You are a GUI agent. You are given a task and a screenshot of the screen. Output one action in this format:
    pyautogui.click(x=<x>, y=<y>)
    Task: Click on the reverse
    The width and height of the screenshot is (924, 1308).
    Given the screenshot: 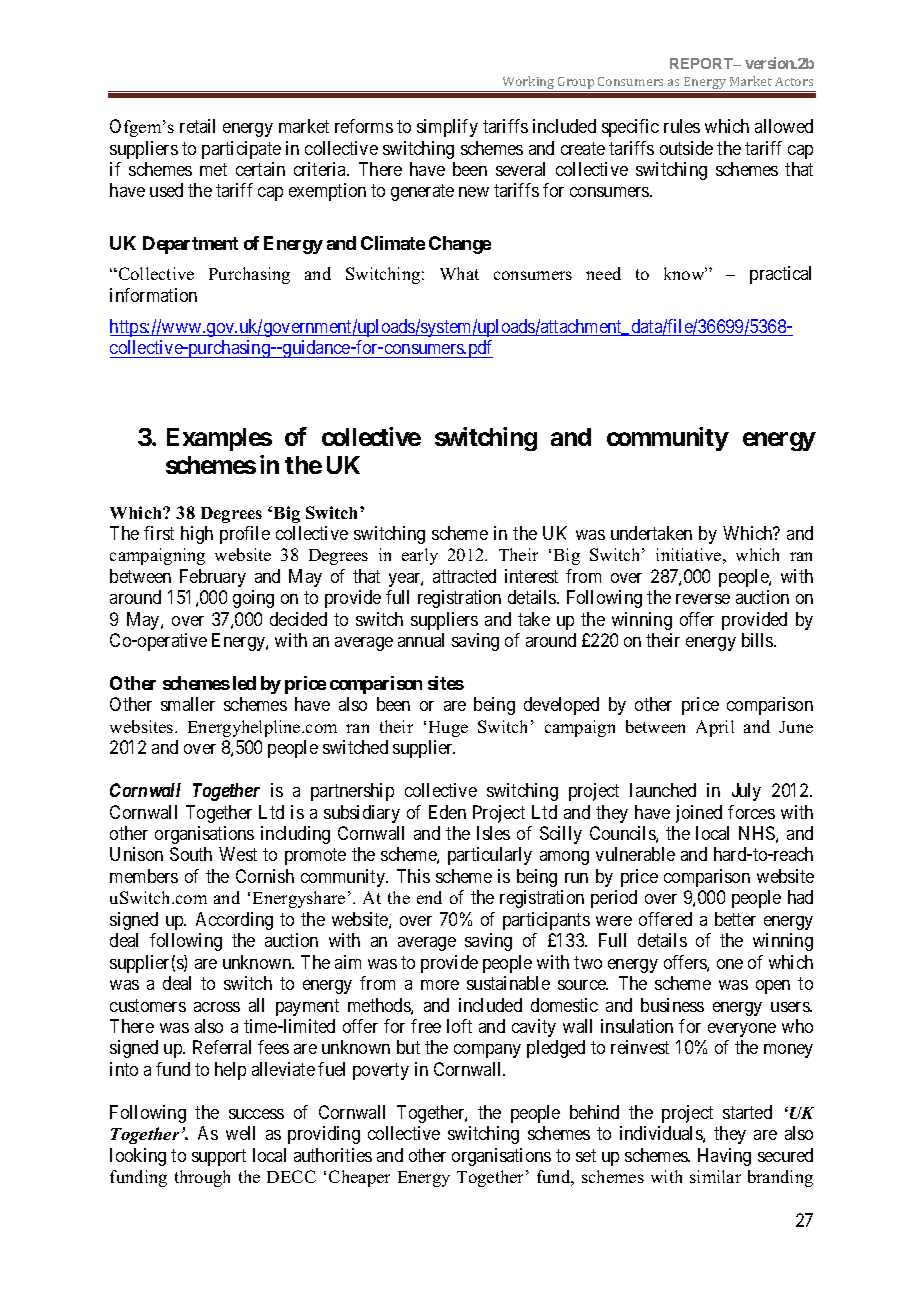 What is the action you would take?
    pyautogui.click(x=703, y=599)
